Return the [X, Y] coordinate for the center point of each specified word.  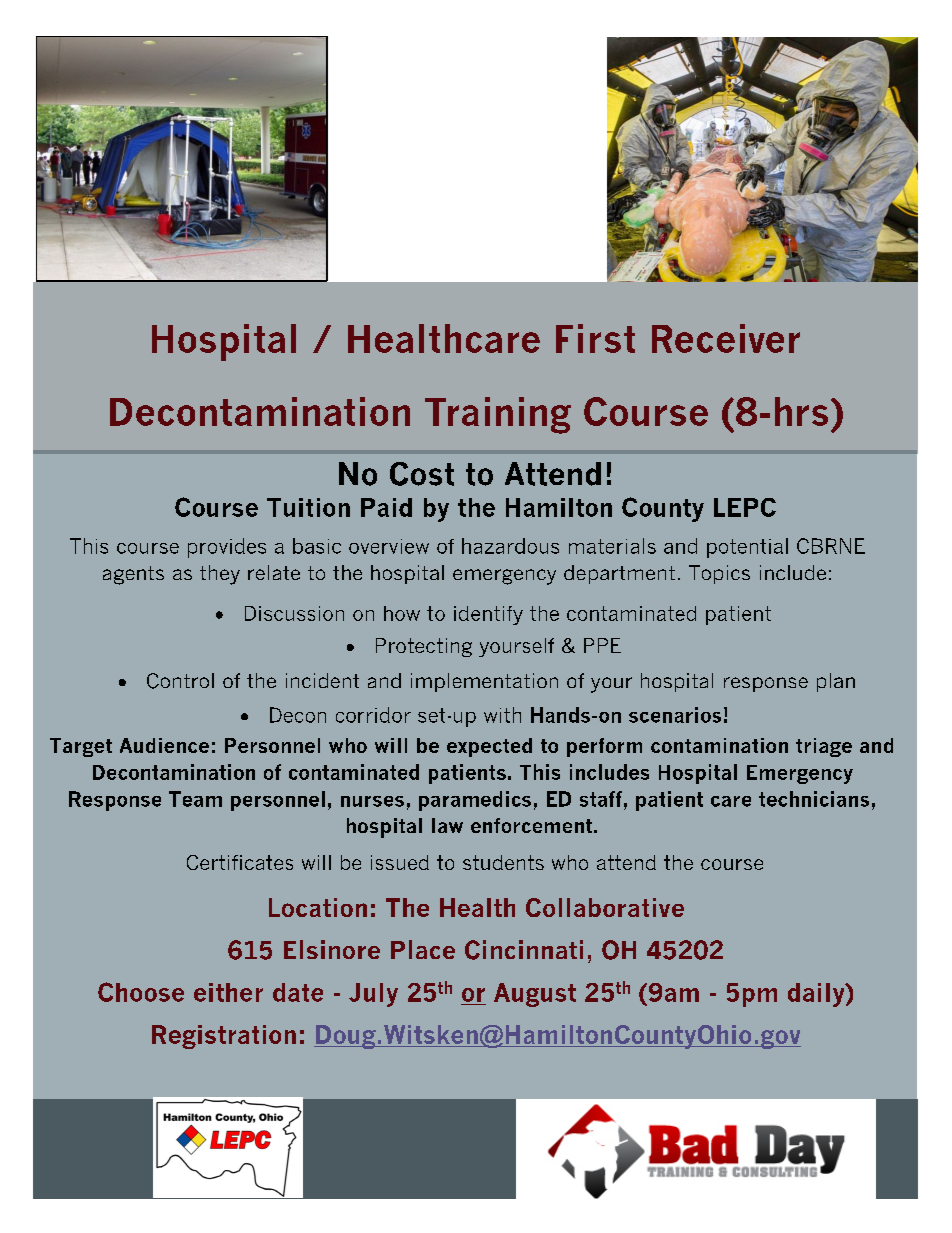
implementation [484, 682]
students [503, 862]
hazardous [510, 546]
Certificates [240, 862]
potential [747, 548]
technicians [814, 799]
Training [498, 415]
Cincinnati [524, 950]
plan [836, 682]
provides [227, 548]
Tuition [308, 507]
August [535, 995]
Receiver [726, 338]
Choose [141, 992]
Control [180, 681]
